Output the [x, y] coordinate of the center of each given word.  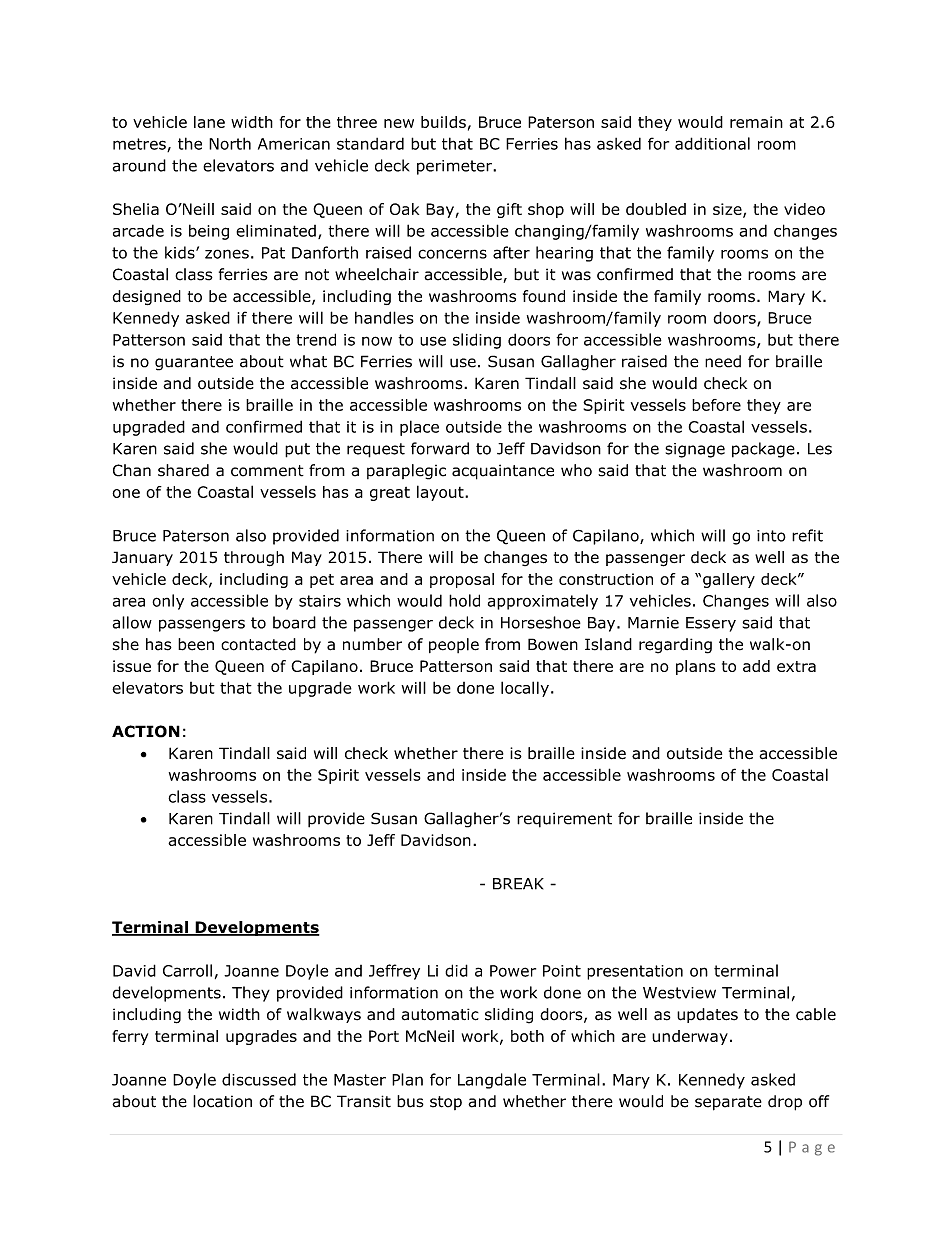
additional [712, 143]
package [763, 450]
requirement [564, 820]
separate [728, 1103]
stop [446, 1103]
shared [183, 470]
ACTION [146, 731]
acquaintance [503, 472]
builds [443, 122]
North [230, 143]
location [222, 1101]
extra [796, 666]
